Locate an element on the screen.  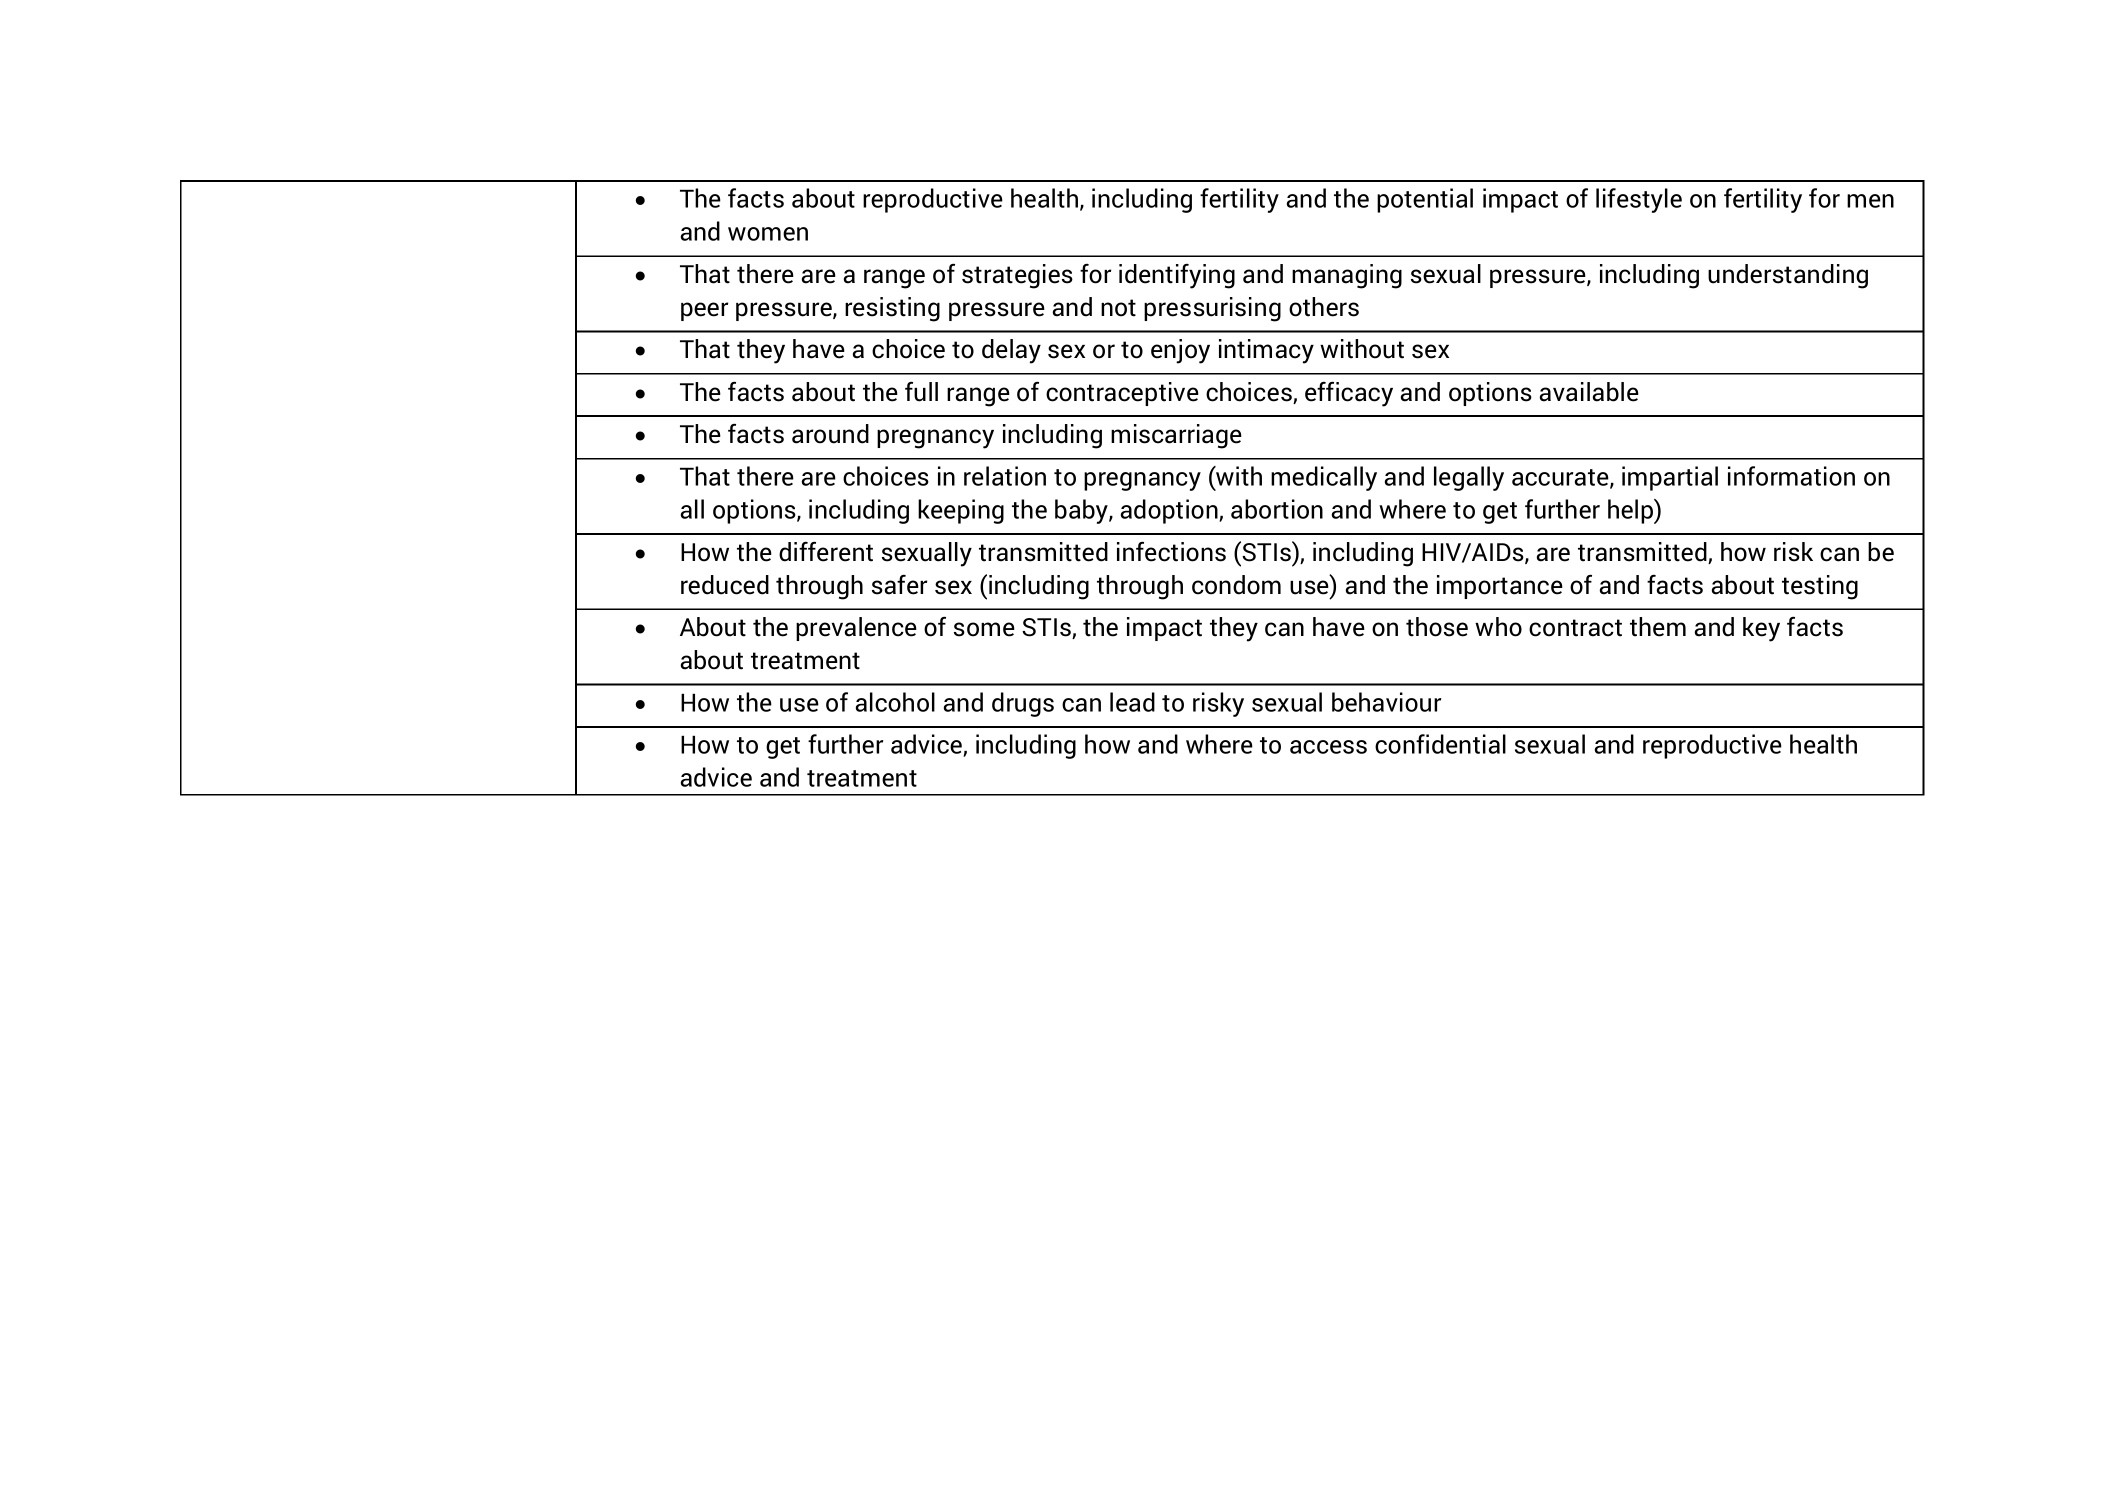
potential is located at coordinates (1425, 200).
